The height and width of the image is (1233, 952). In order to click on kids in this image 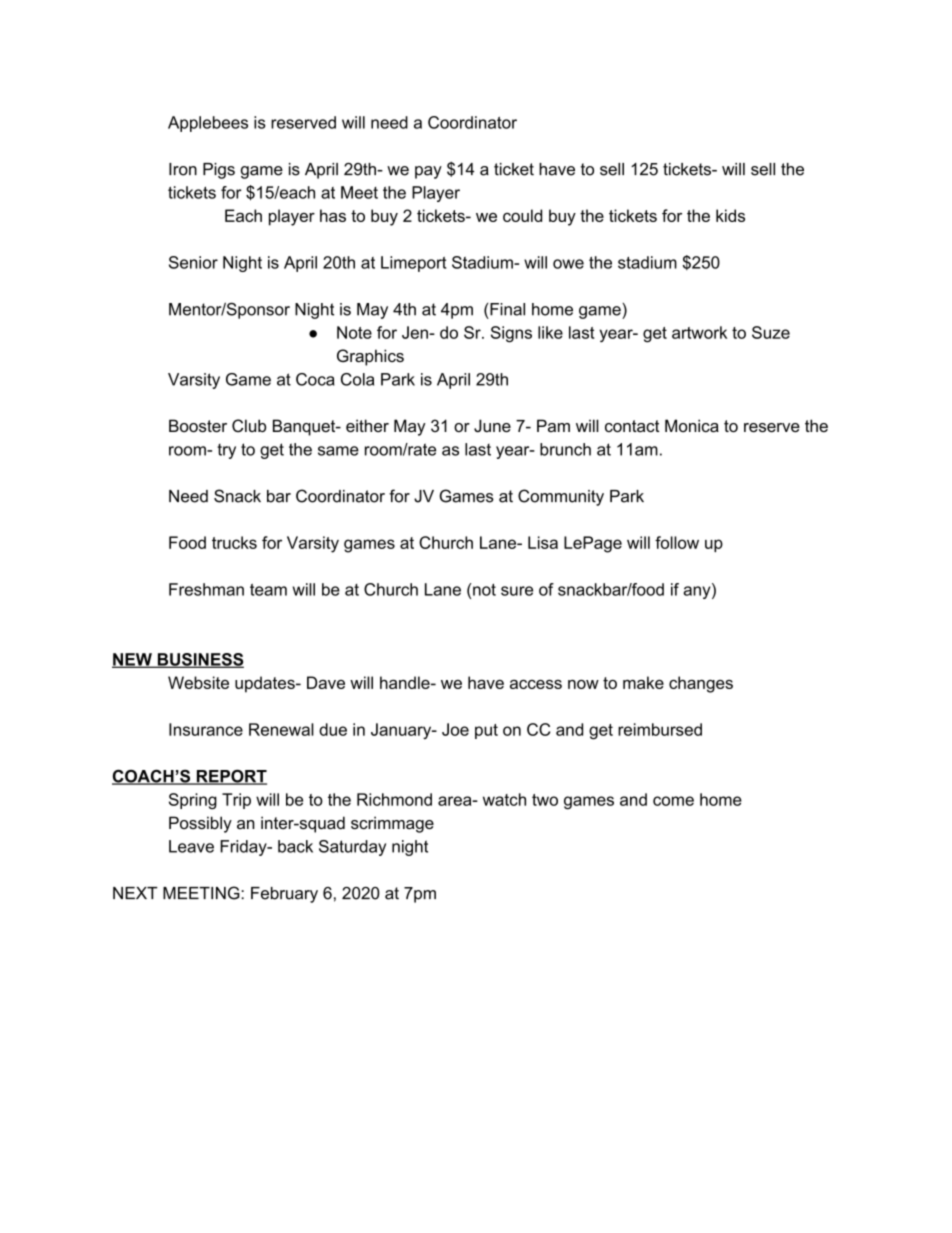, I will do `click(730, 215)`.
